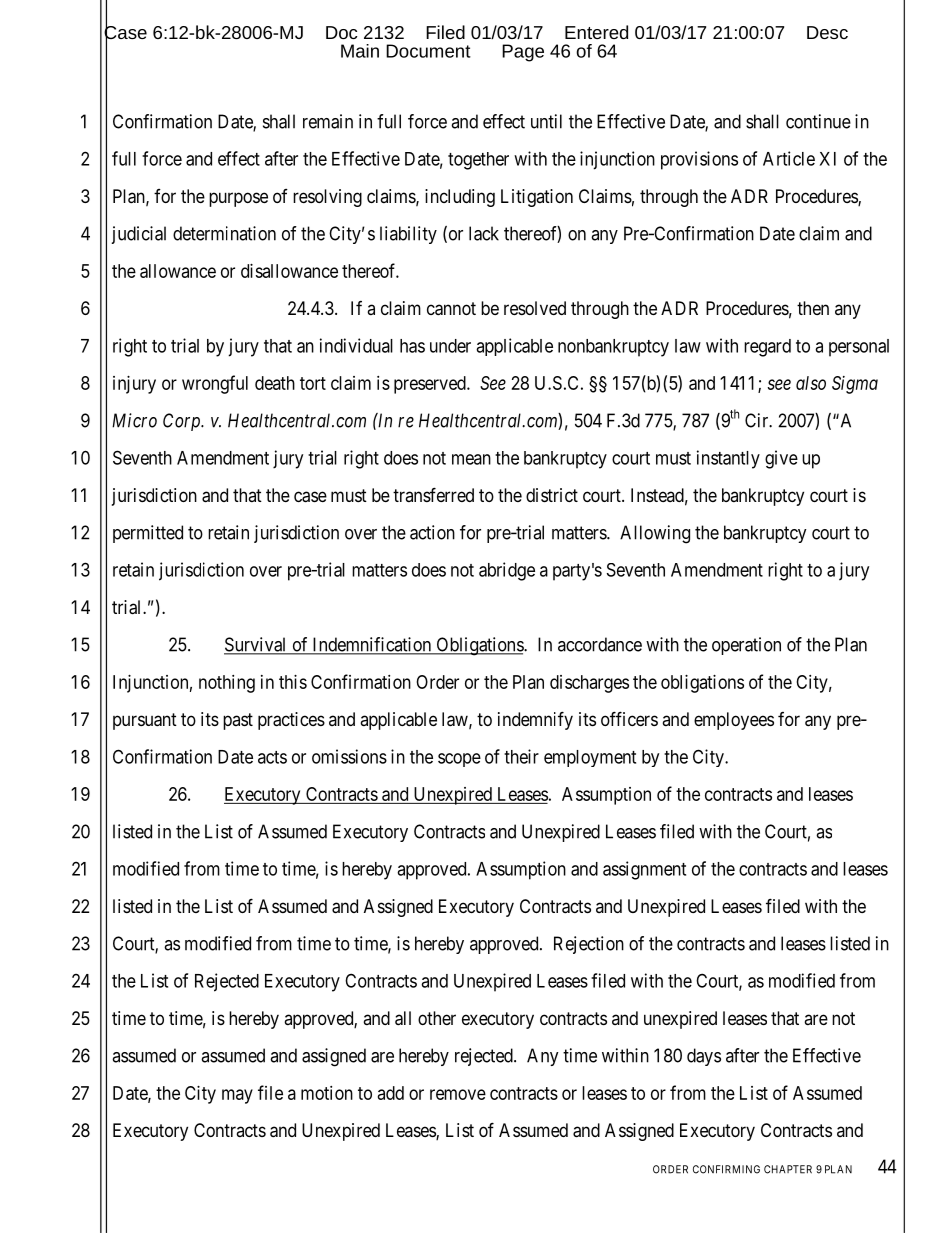 The image size is (952, 1233). I want to click on purpose, so click(238, 199).
